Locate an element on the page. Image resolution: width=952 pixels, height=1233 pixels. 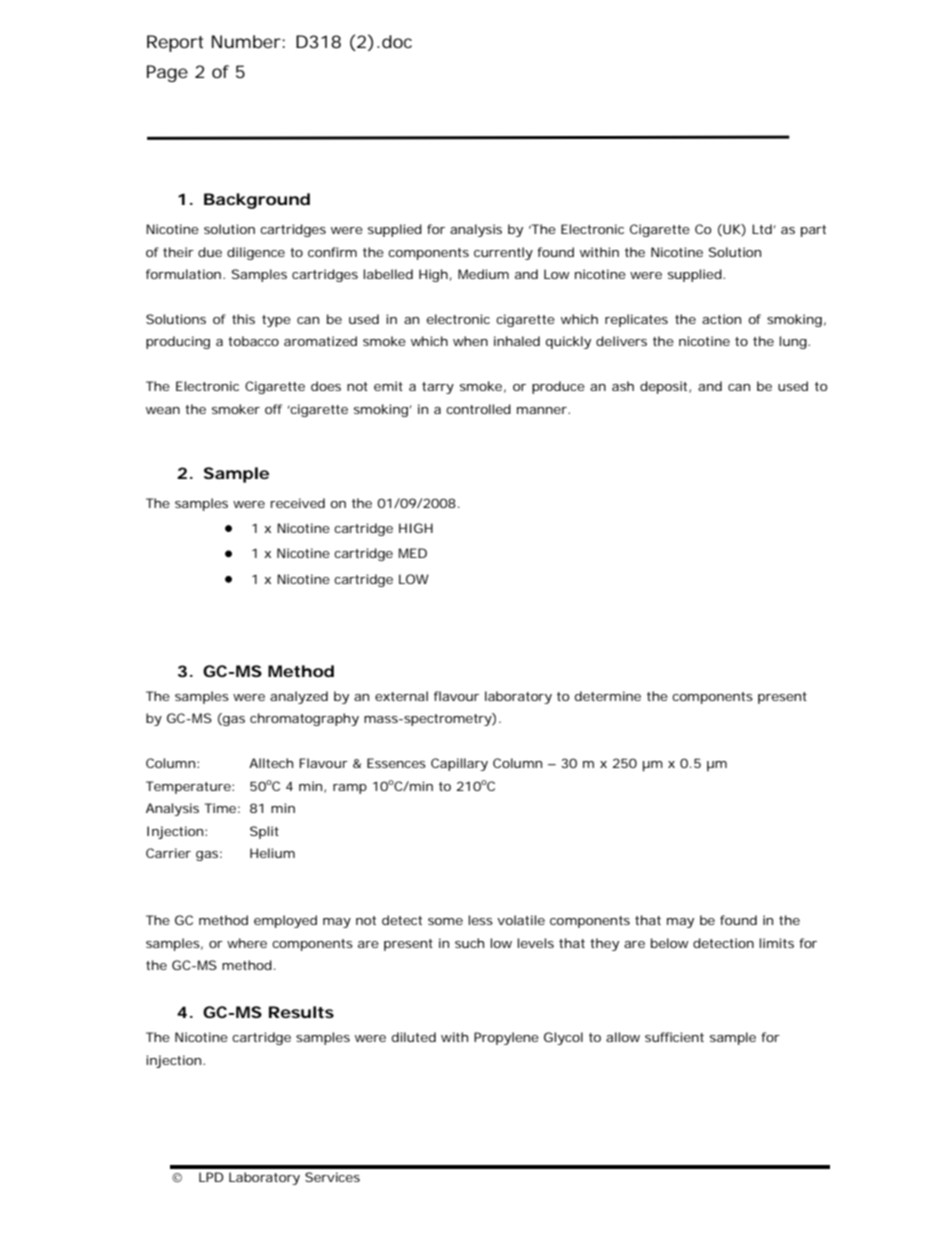
Number is located at coordinates (247, 41).
